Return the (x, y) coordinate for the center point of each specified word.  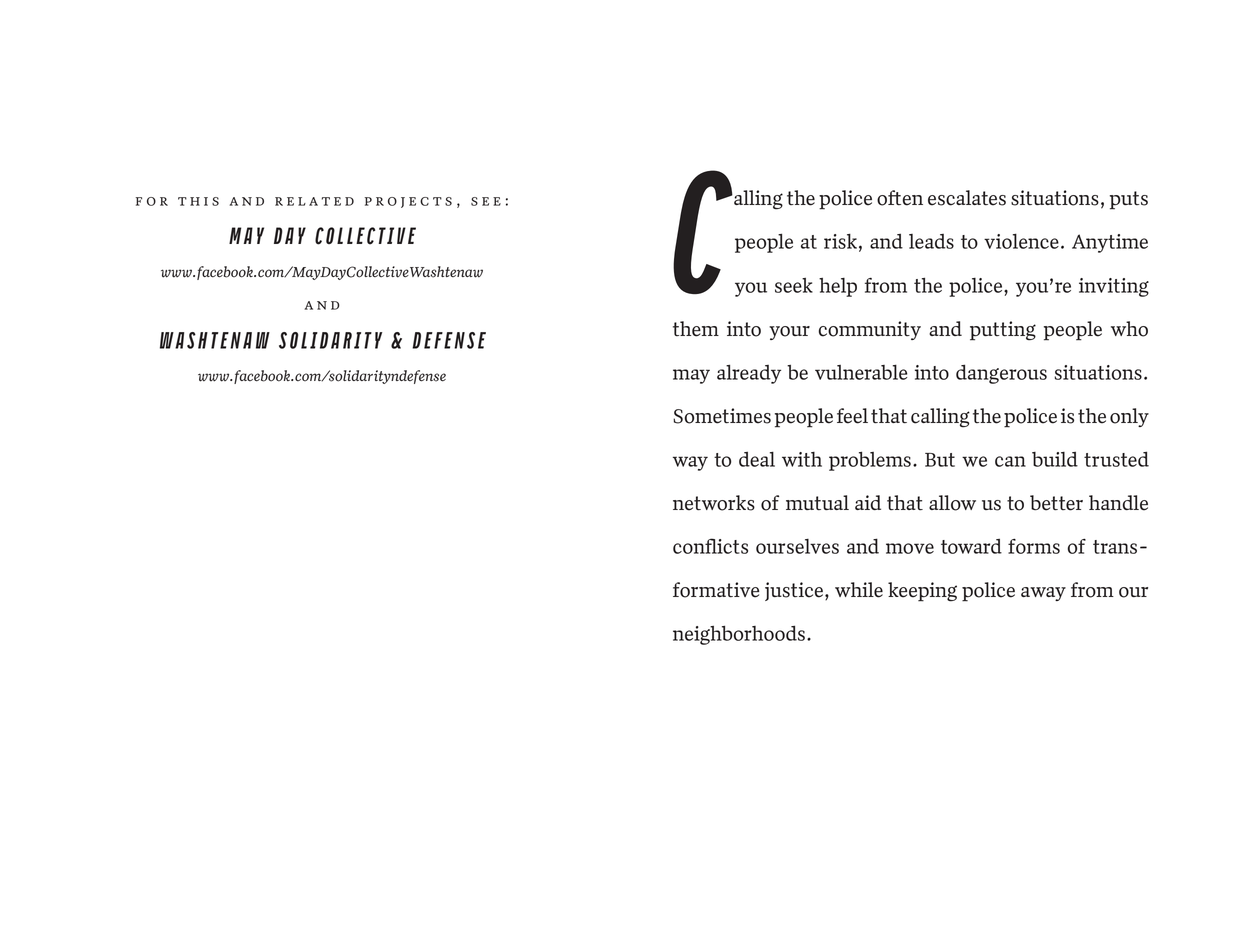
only (1129, 417)
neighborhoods (739, 635)
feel (852, 416)
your (789, 333)
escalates (967, 198)
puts (1129, 200)
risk (840, 241)
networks (714, 503)
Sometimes (722, 416)
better (1056, 503)
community (870, 330)
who (1129, 329)
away (1043, 594)
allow (952, 503)
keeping (922, 592)
